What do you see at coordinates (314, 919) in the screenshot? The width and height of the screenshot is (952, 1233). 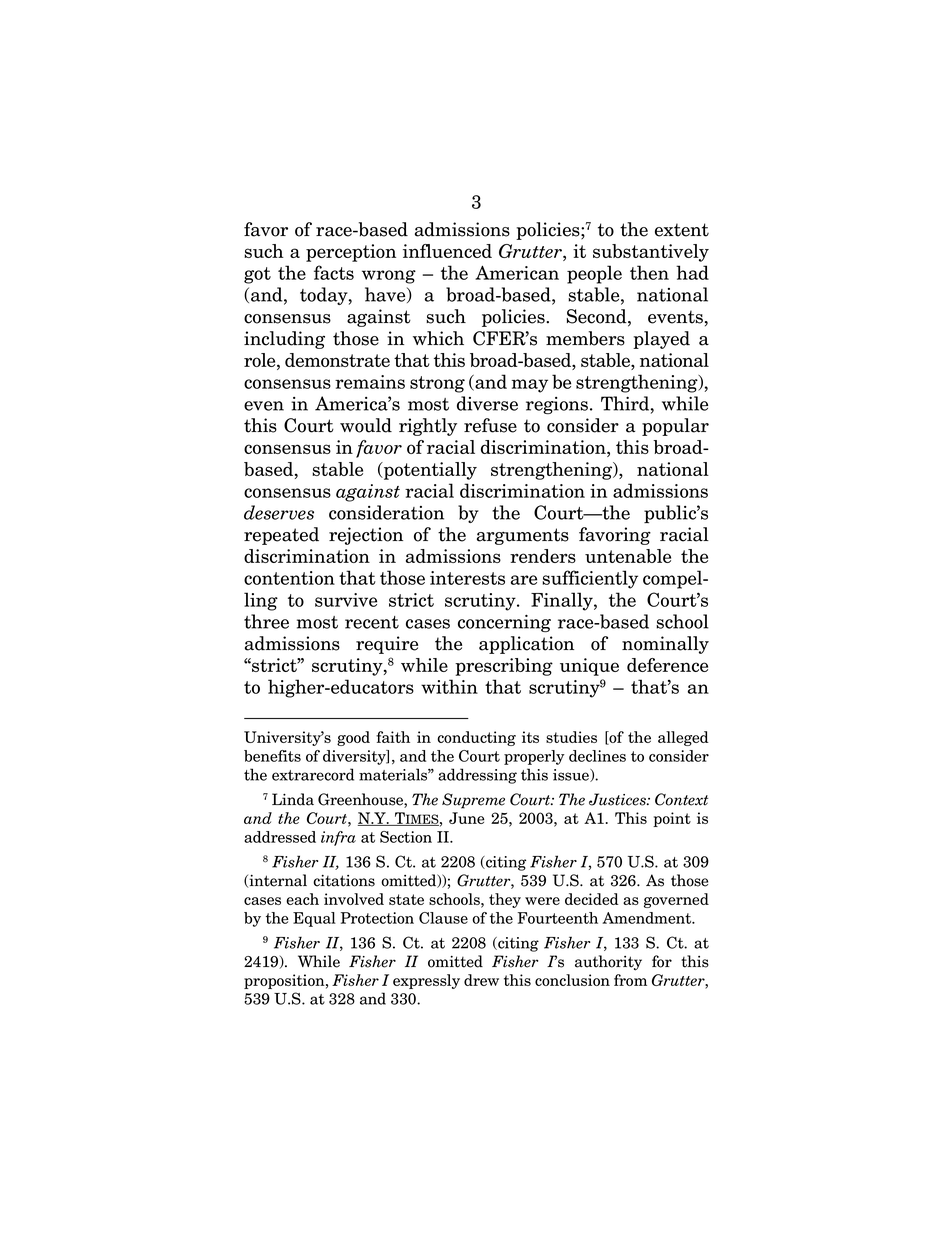 I see `Equal` at bounding box center [314, 919].
